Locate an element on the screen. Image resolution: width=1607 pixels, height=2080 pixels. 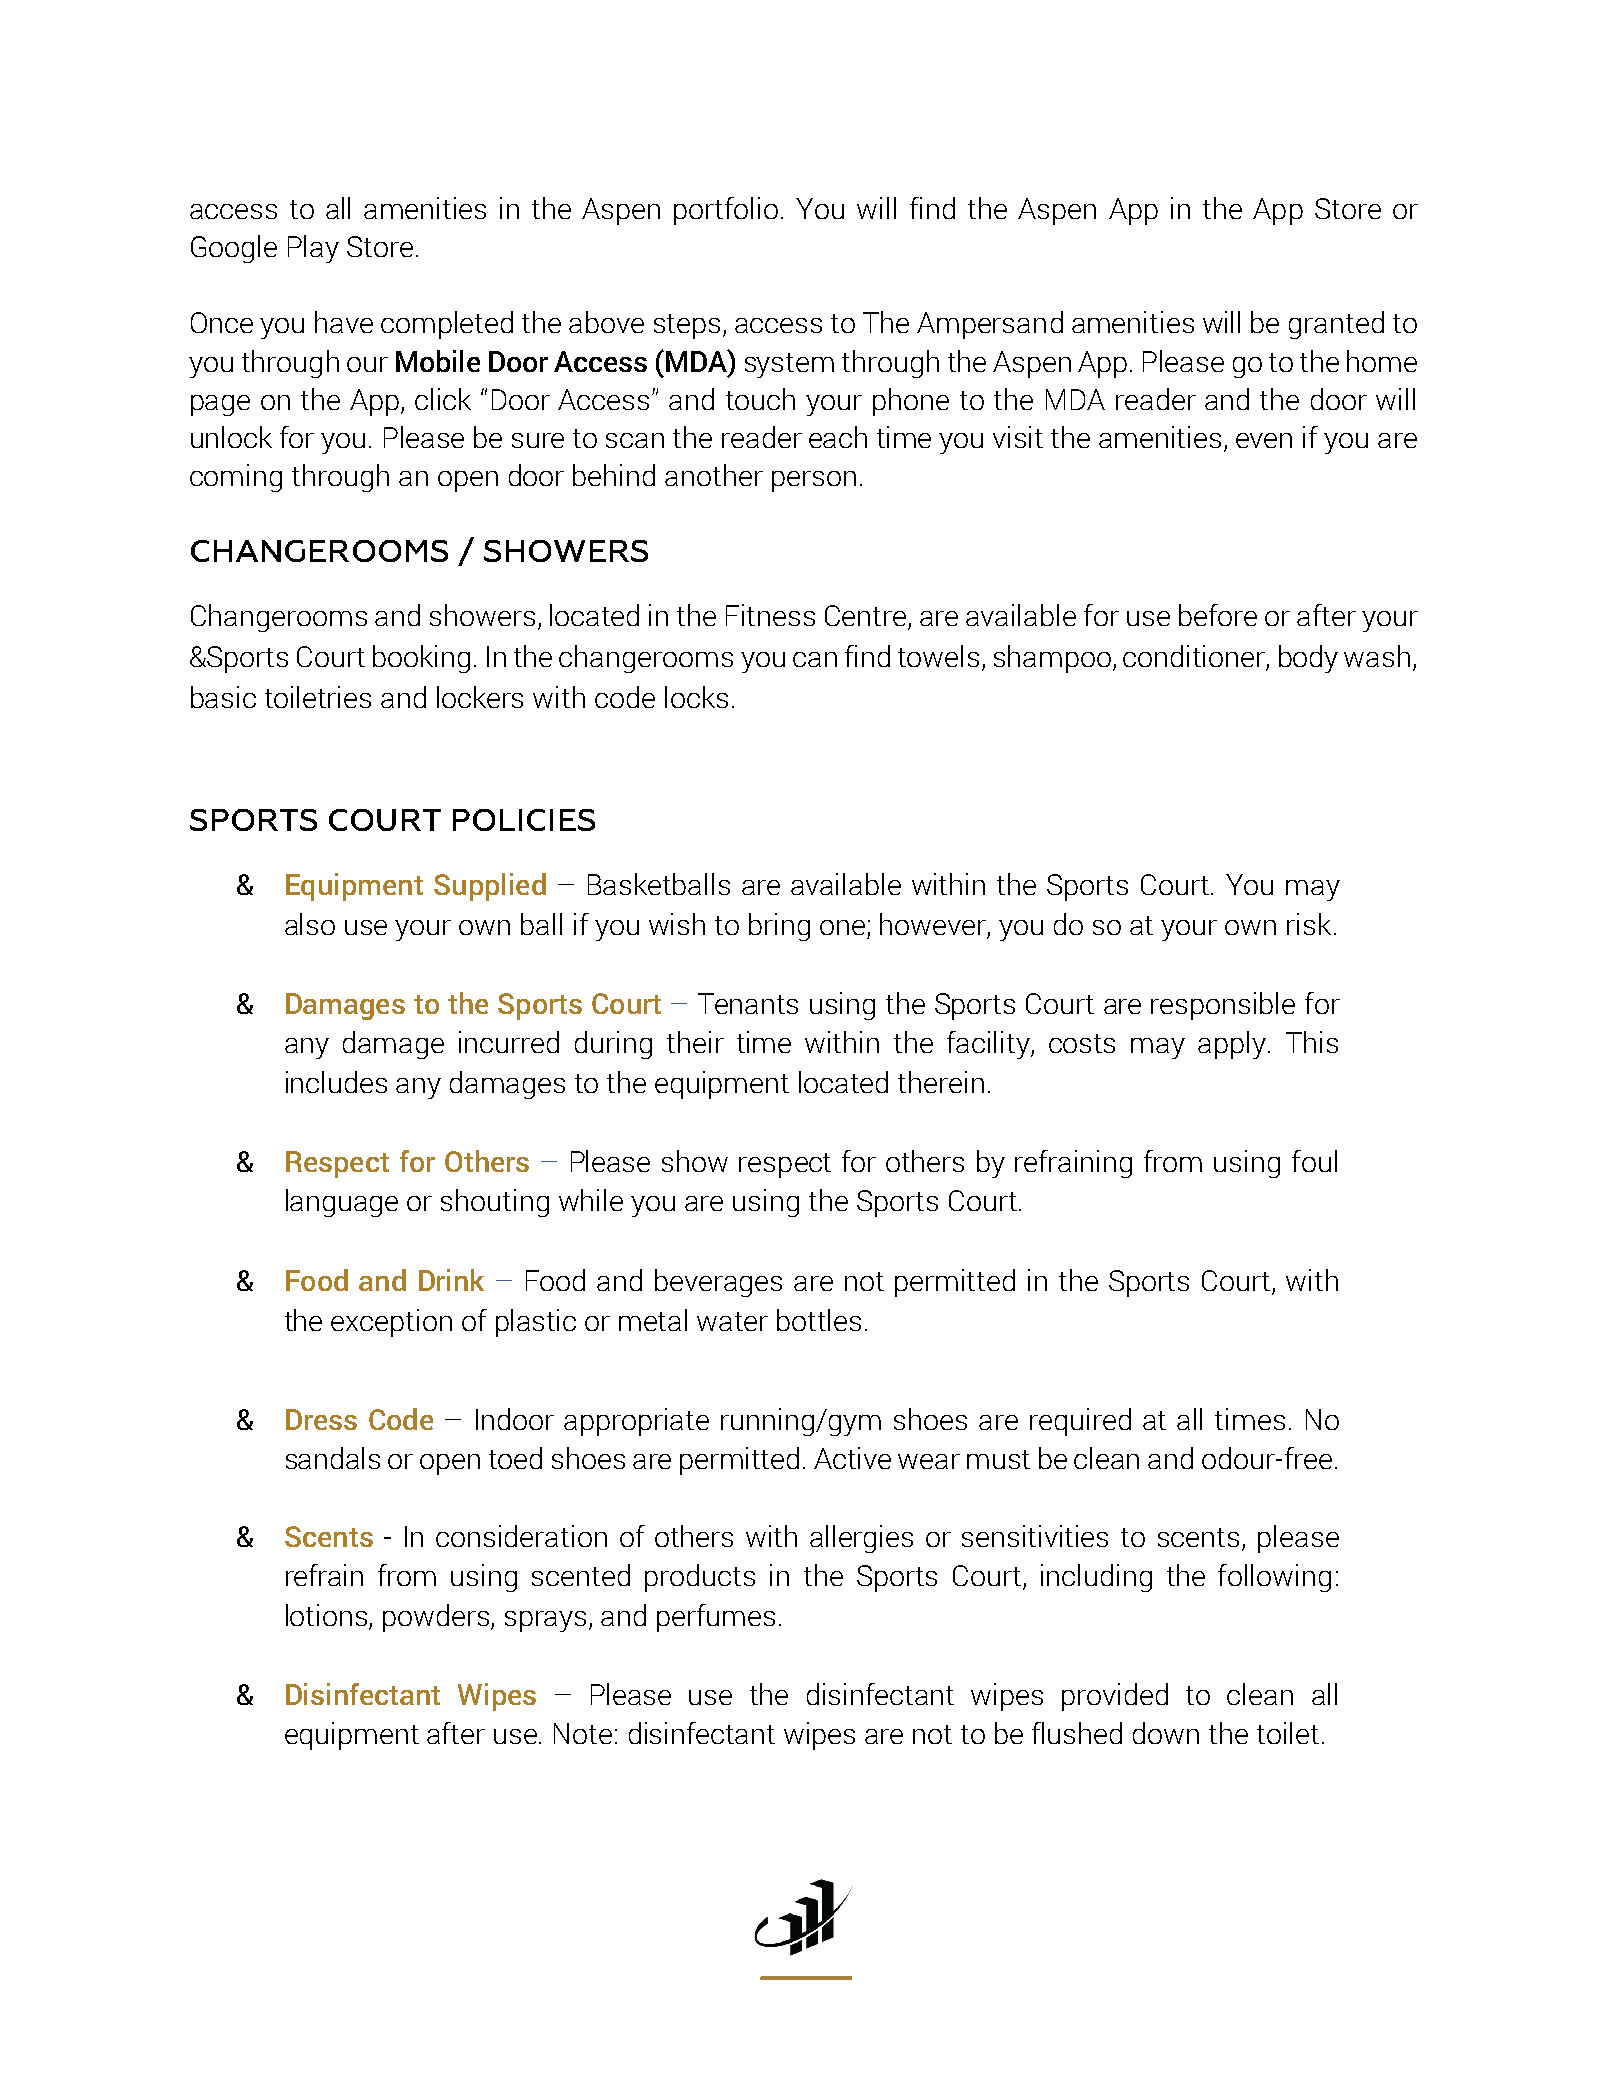
locks is located at coordinates (696, 697).
